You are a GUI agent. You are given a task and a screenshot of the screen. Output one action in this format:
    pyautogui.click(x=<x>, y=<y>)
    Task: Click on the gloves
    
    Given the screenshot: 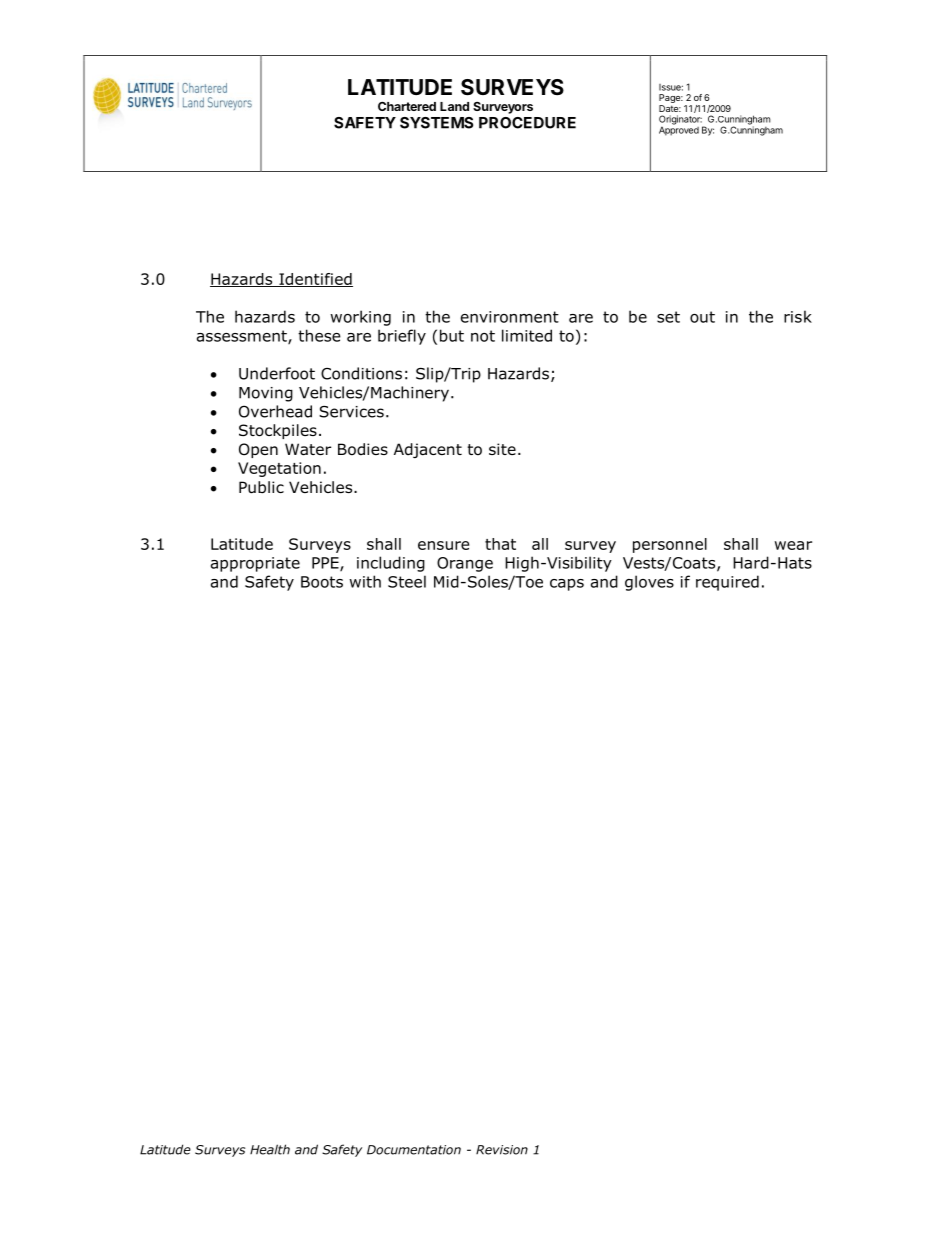 What is the action you would take?
    pyautogui.click(x=649, y=583)
